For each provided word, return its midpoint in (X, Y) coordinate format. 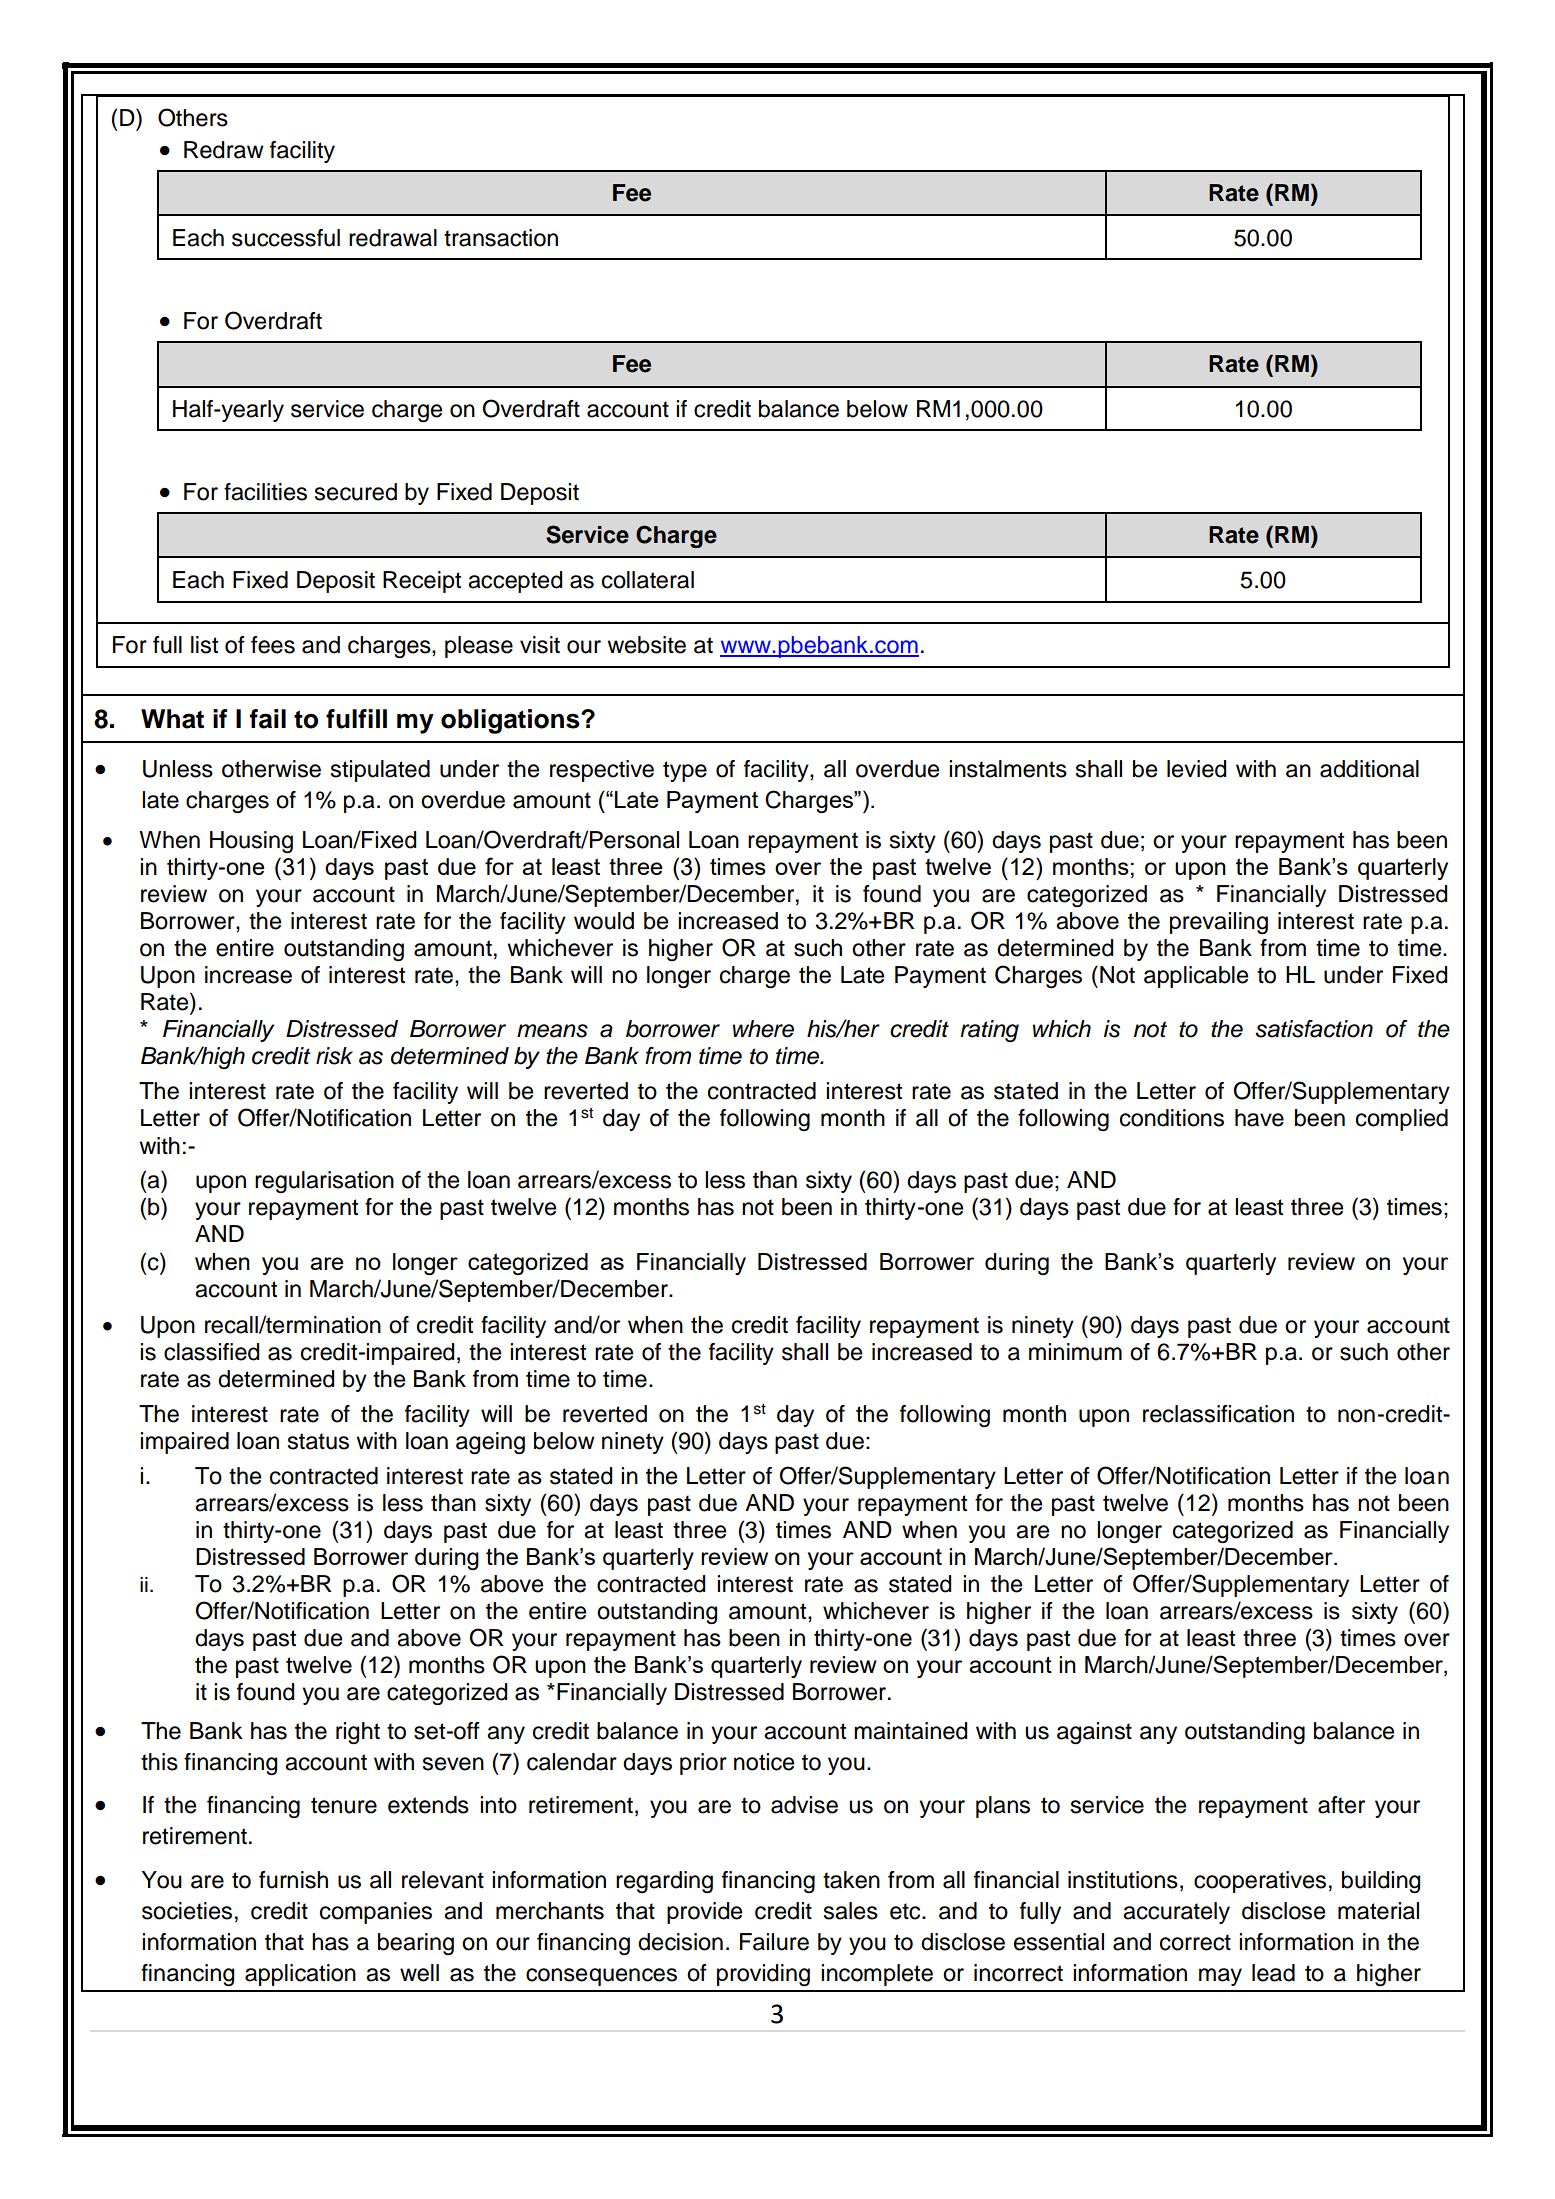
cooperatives (1260, 1882)
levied (1196, 769)
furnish (293, 1880)
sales (851, 1911)
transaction (501, 238)
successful (286, 238)
